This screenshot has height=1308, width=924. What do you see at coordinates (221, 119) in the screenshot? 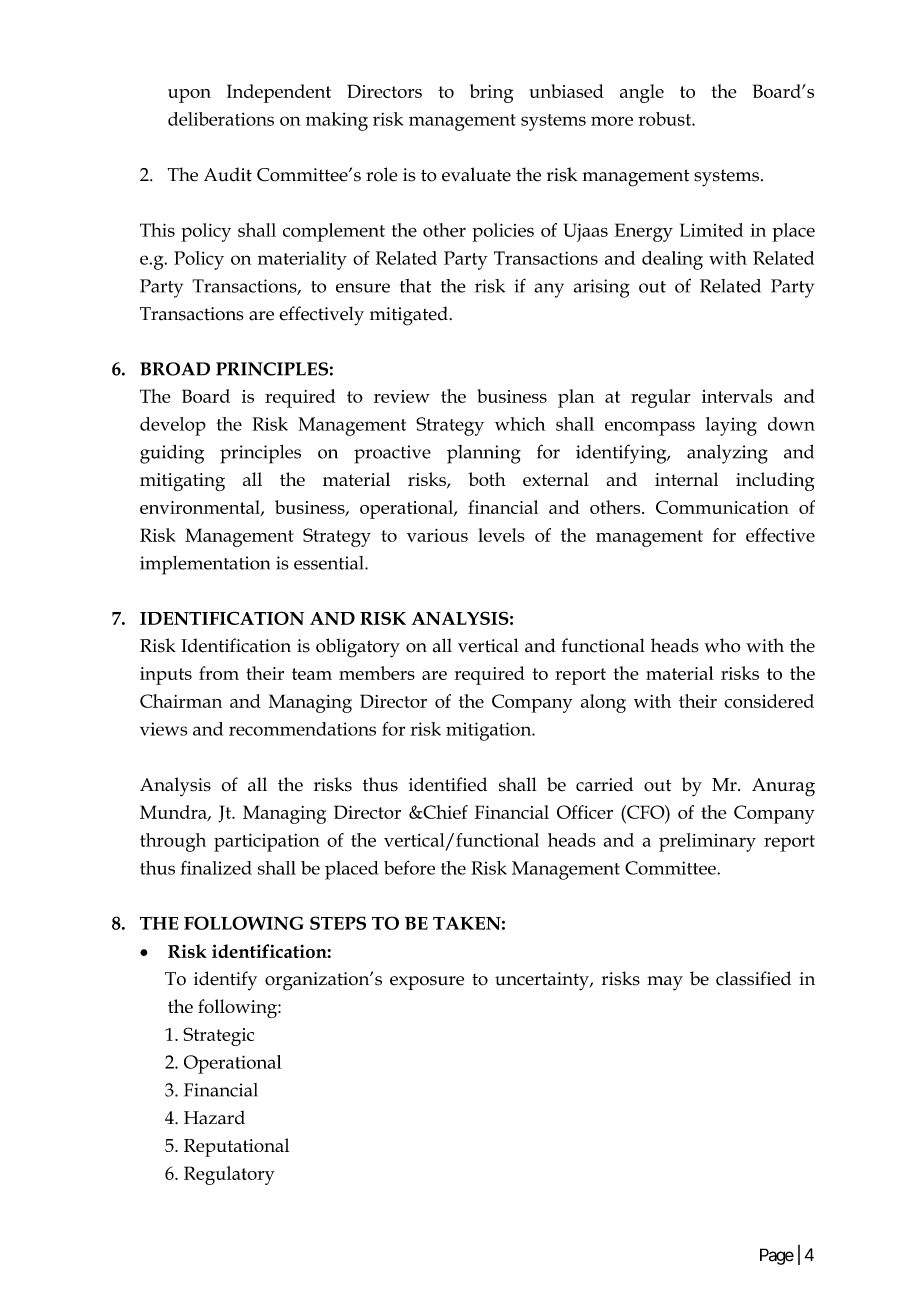
I see `deliberations` at bounding box center [221, 119].
